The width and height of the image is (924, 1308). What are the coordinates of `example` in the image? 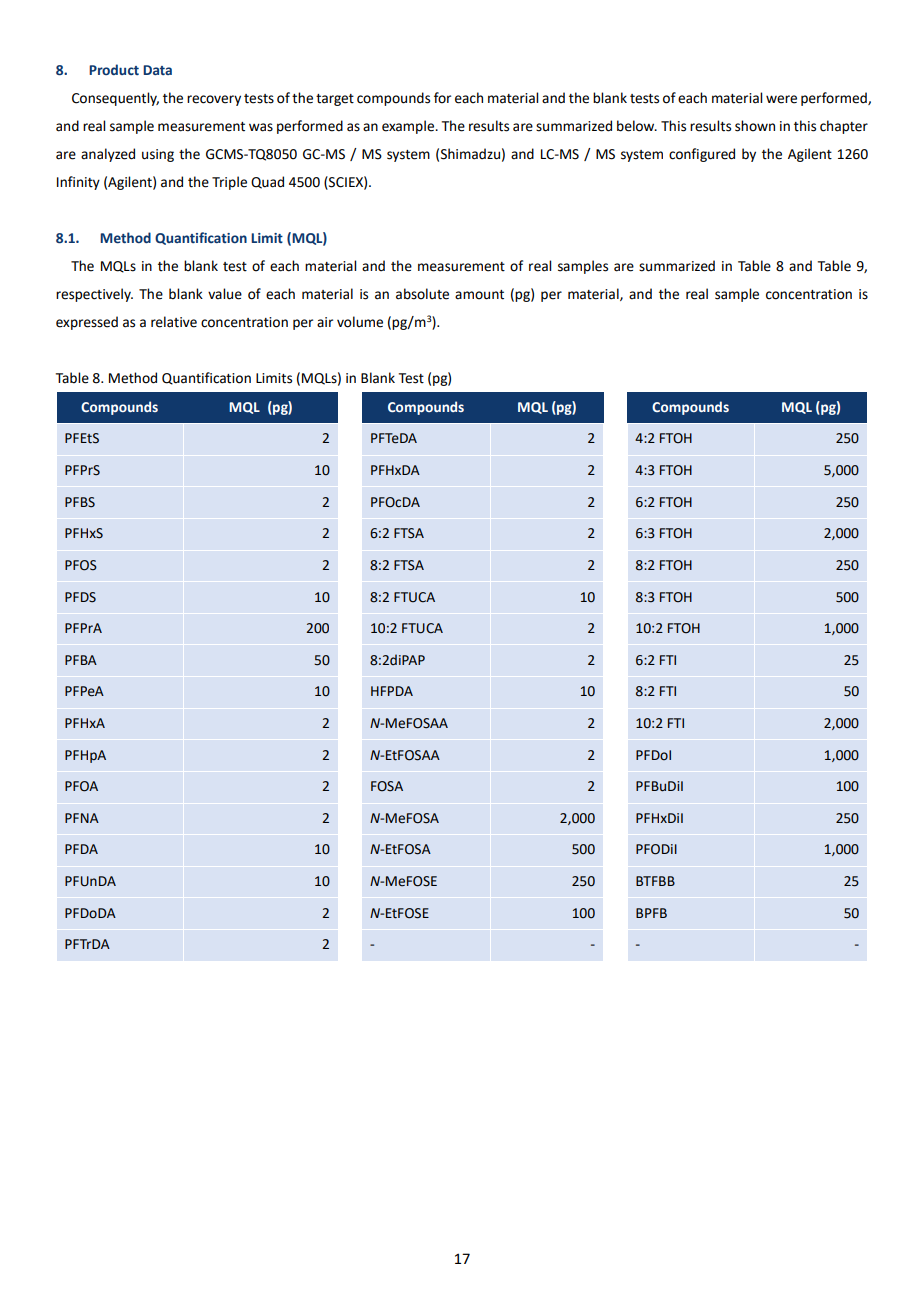 It's located at (409, 127).
